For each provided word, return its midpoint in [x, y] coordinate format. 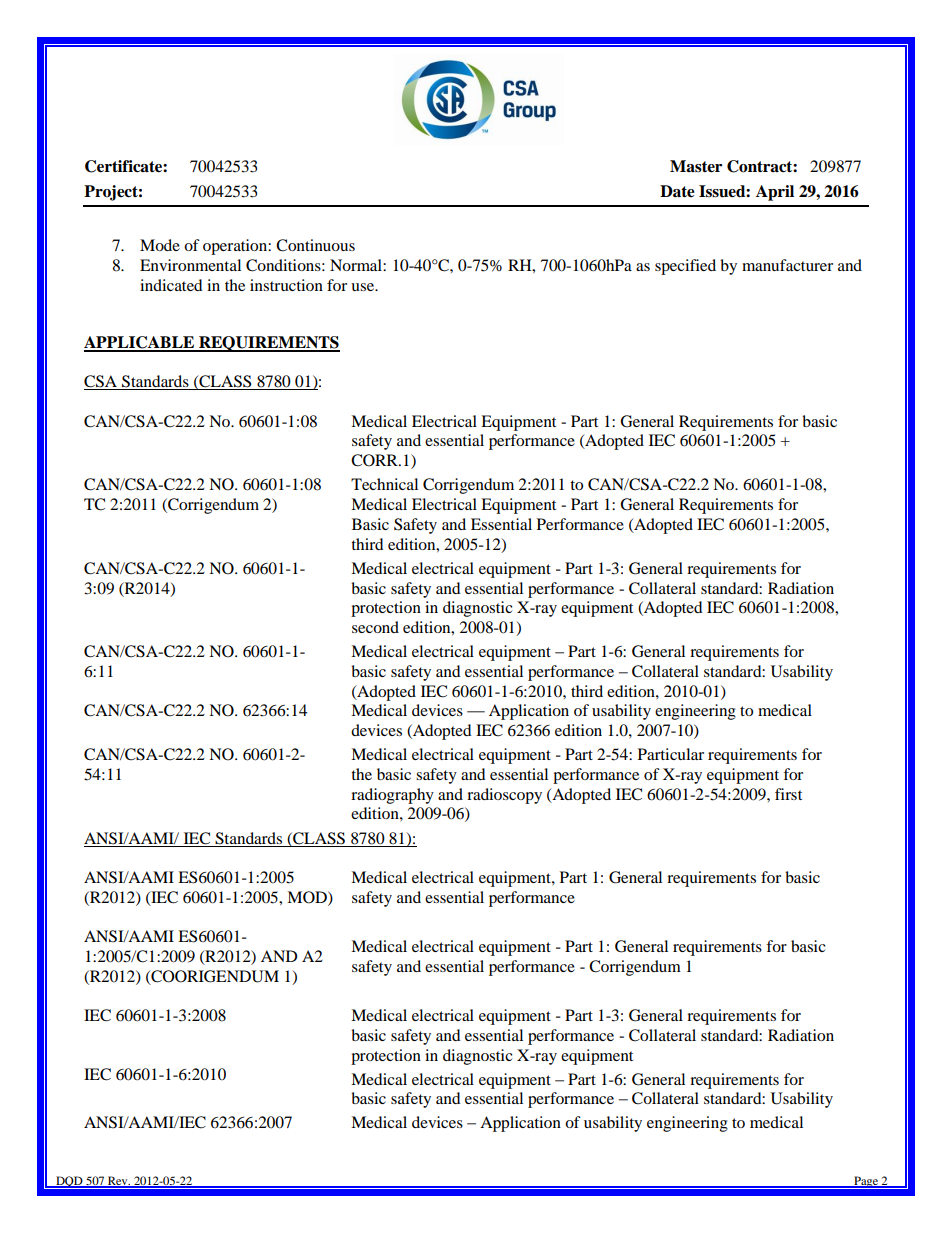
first [788, 794]
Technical [384, 484]
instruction [286, 285]
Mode [160, 245]
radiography [392, 796]
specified [685, 267]
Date [677, 191]
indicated [171, 285]
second [375, 627]
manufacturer [787, 265]
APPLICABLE [140, 343]
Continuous [315, 245]
